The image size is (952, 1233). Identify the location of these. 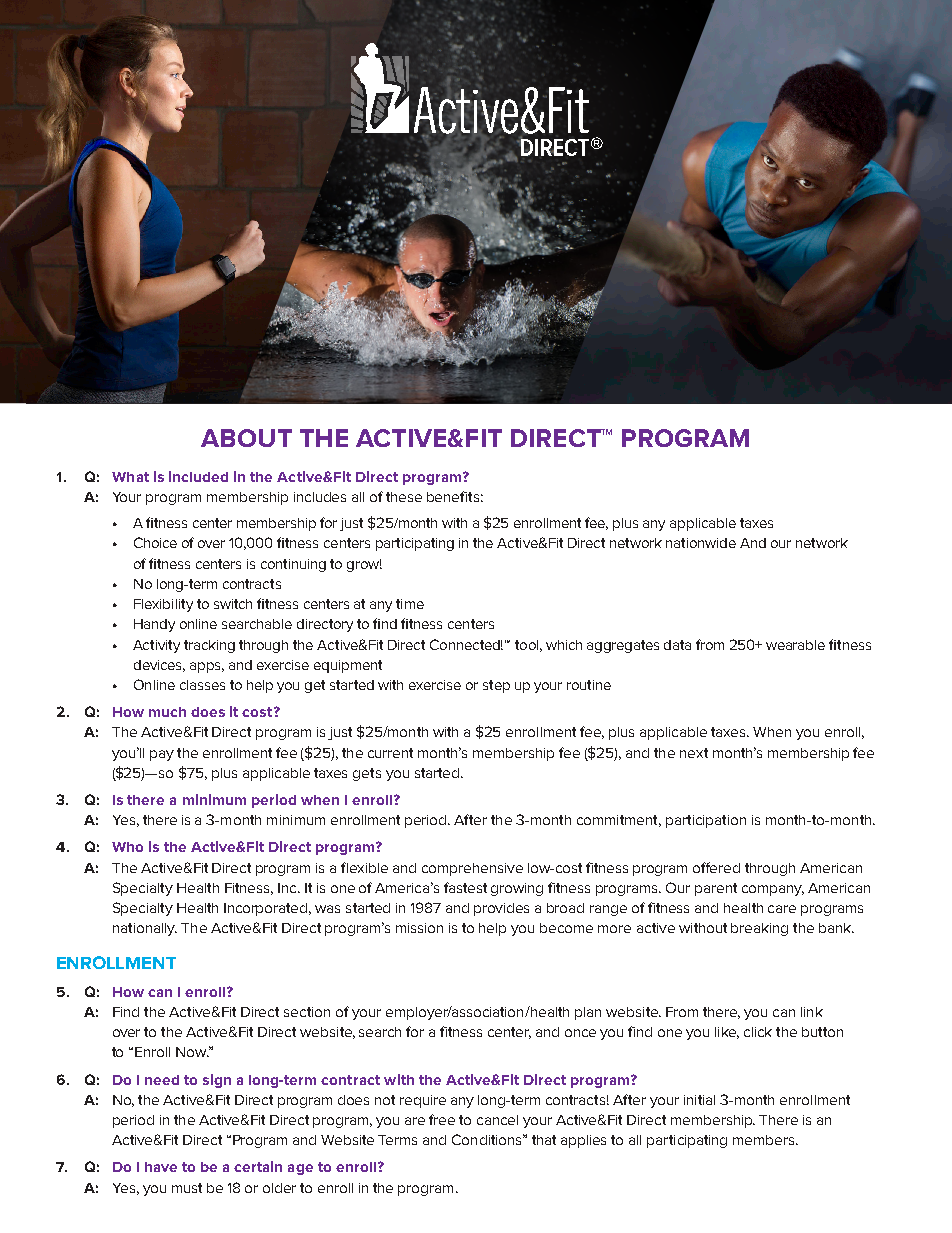
(404, 497).
